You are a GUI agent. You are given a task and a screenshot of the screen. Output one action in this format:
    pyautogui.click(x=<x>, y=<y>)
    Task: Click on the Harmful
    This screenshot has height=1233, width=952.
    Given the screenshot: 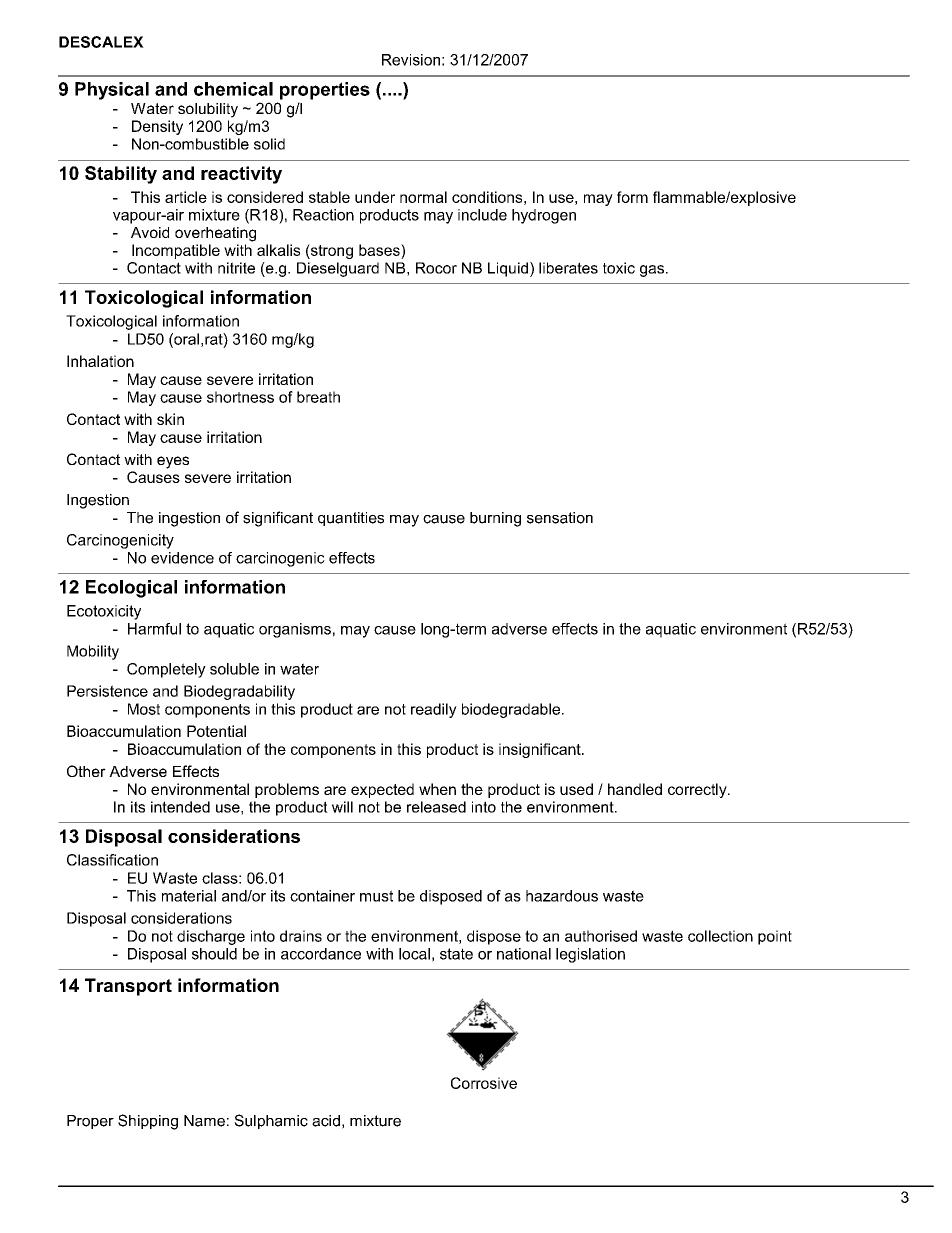 What is the action you would take?
    pyautogui.click(x=154, y=629)
